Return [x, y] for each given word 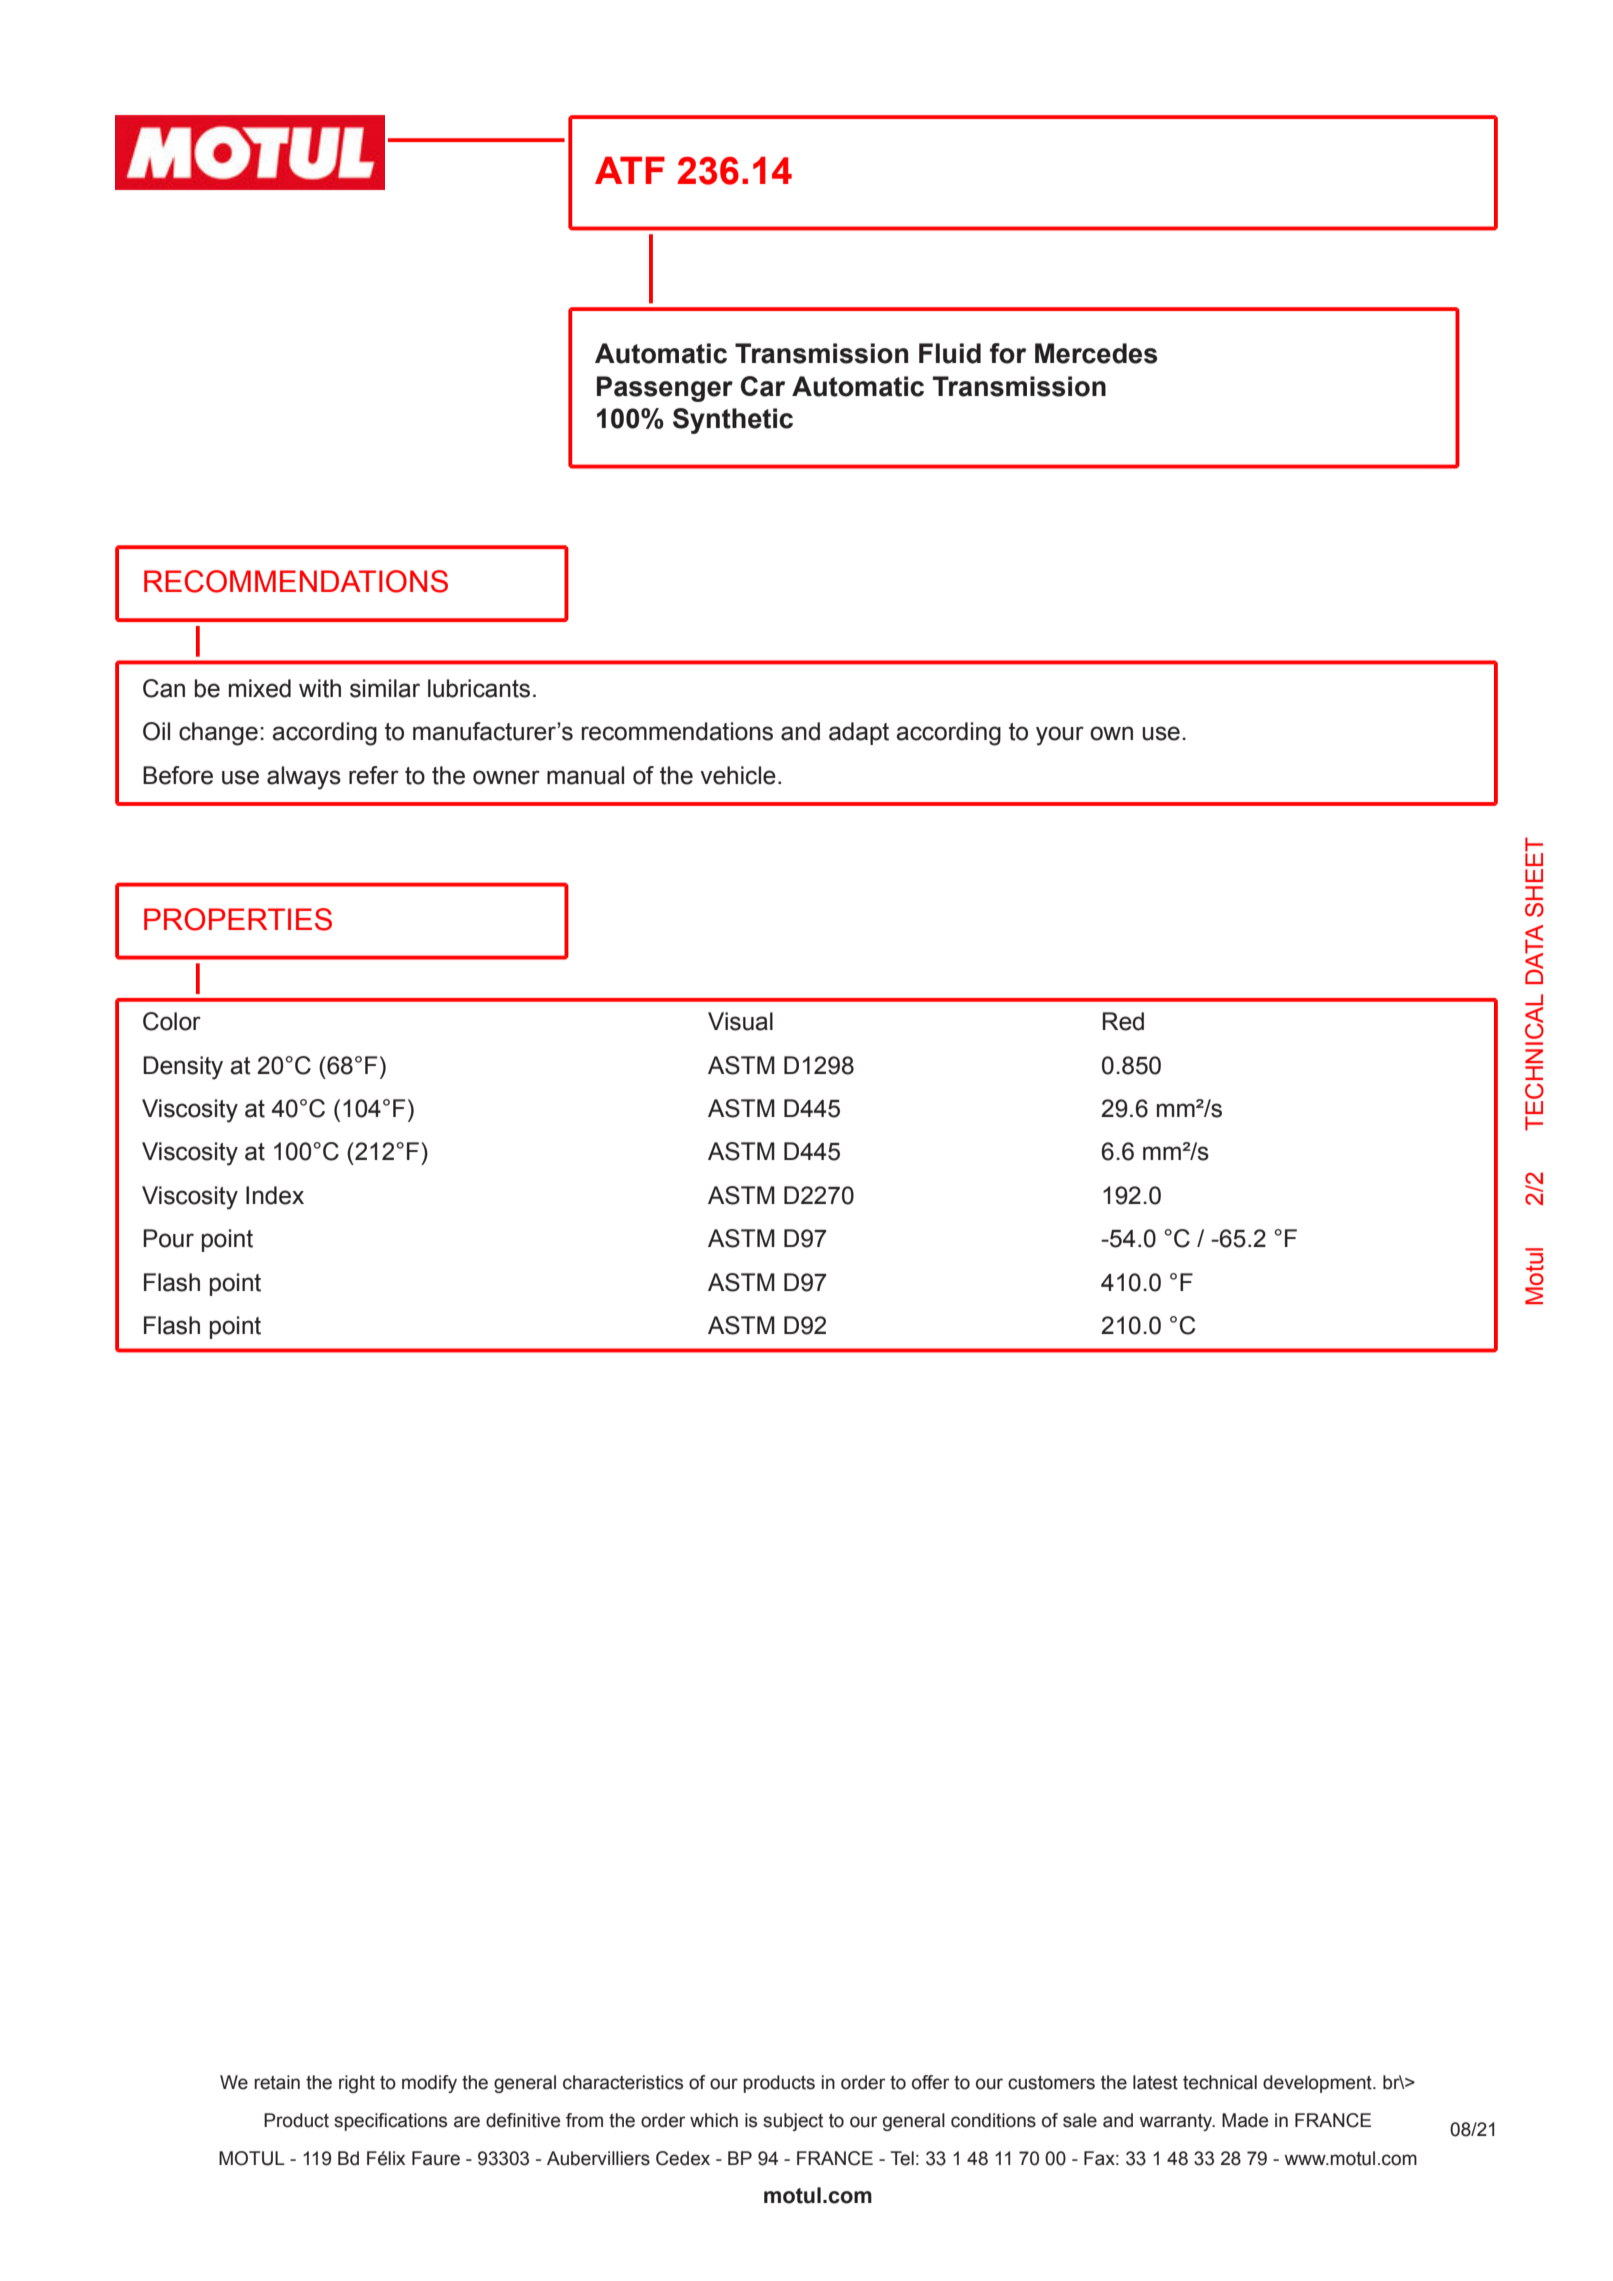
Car [763, 386]
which [714, 2120]
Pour [168, 1238]
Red [1123, 1021]
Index [275, 1195]
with [320, 688]
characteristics [623, 2082]
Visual [740, 1021]
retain [277, 2082]
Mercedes [1096, 353]
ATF [630, 170]
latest [1155, 2082]
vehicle [738, 775]
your [1060, 736]
